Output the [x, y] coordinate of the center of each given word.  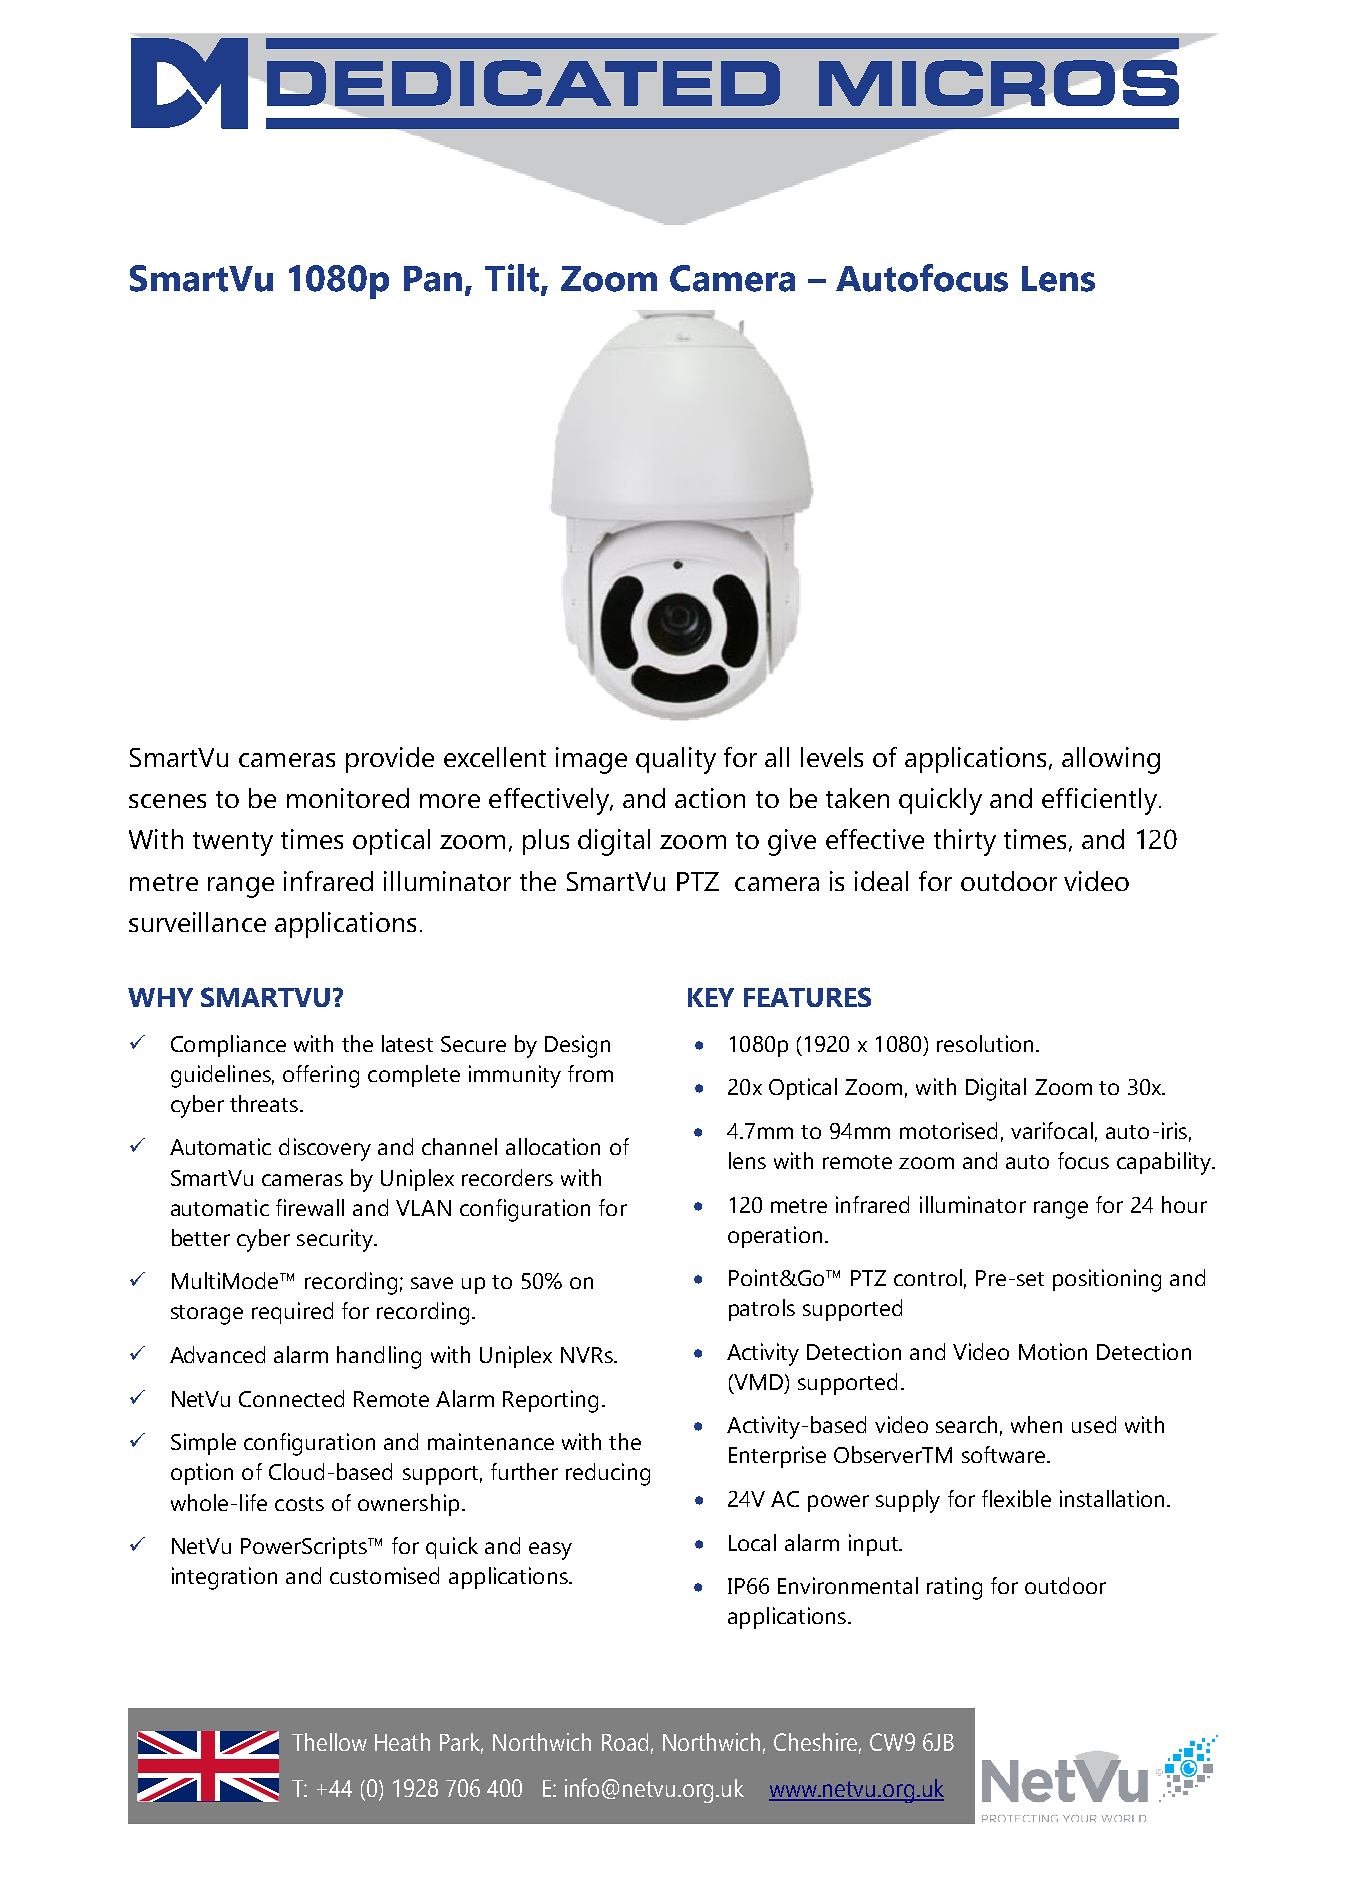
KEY [711, 997]
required [292, 1313]
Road [625, 1742]
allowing [1111, 760]
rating [954, 1588]
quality [676, 760]
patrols [762, 1310]
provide [390, 760]
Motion [1053, 1351]
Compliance [228, 1046]
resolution [985, 1043]
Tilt [513, 278]
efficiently [1101, 801]
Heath [402, 1742]
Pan [433, 279]
